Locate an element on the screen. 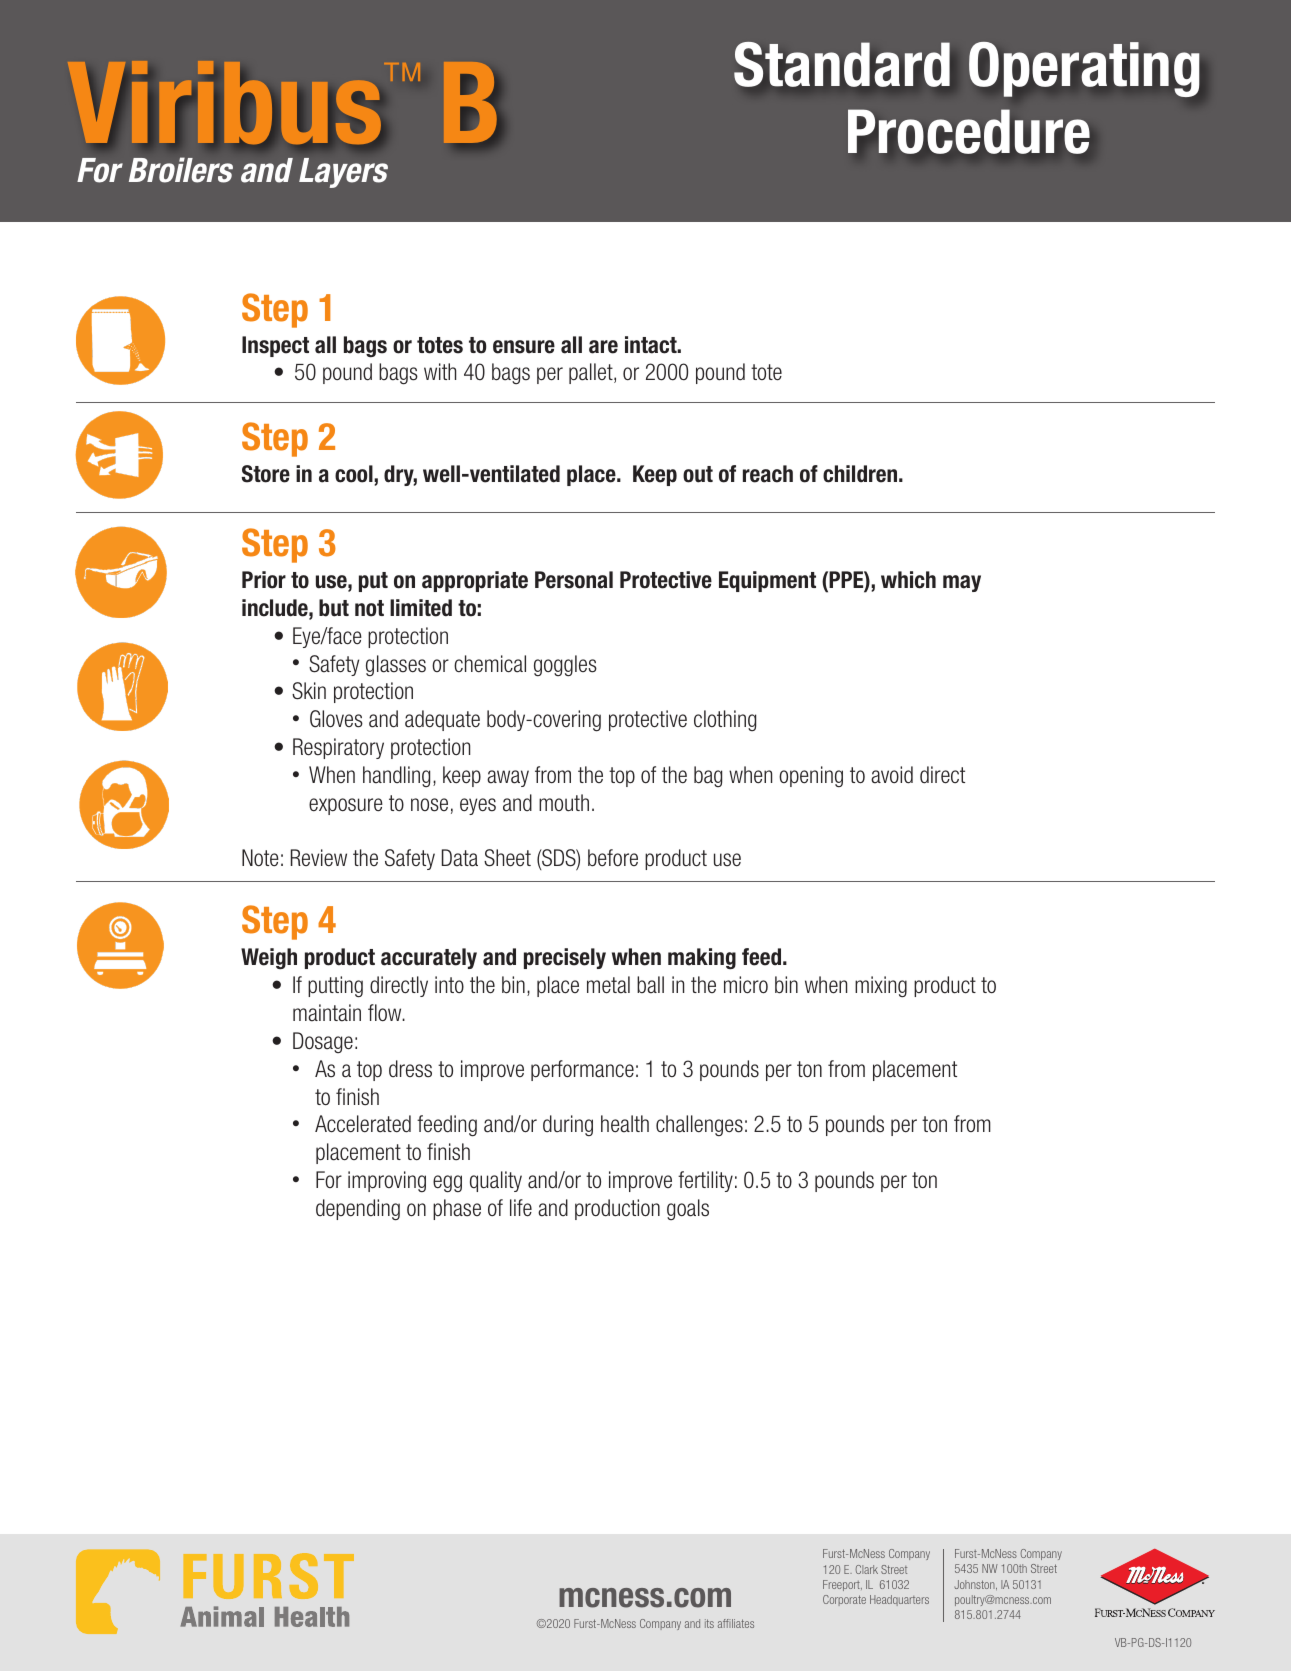 The height and width of the screenshot is (1671, 1291). Note is located at coordinates (260, 858).
